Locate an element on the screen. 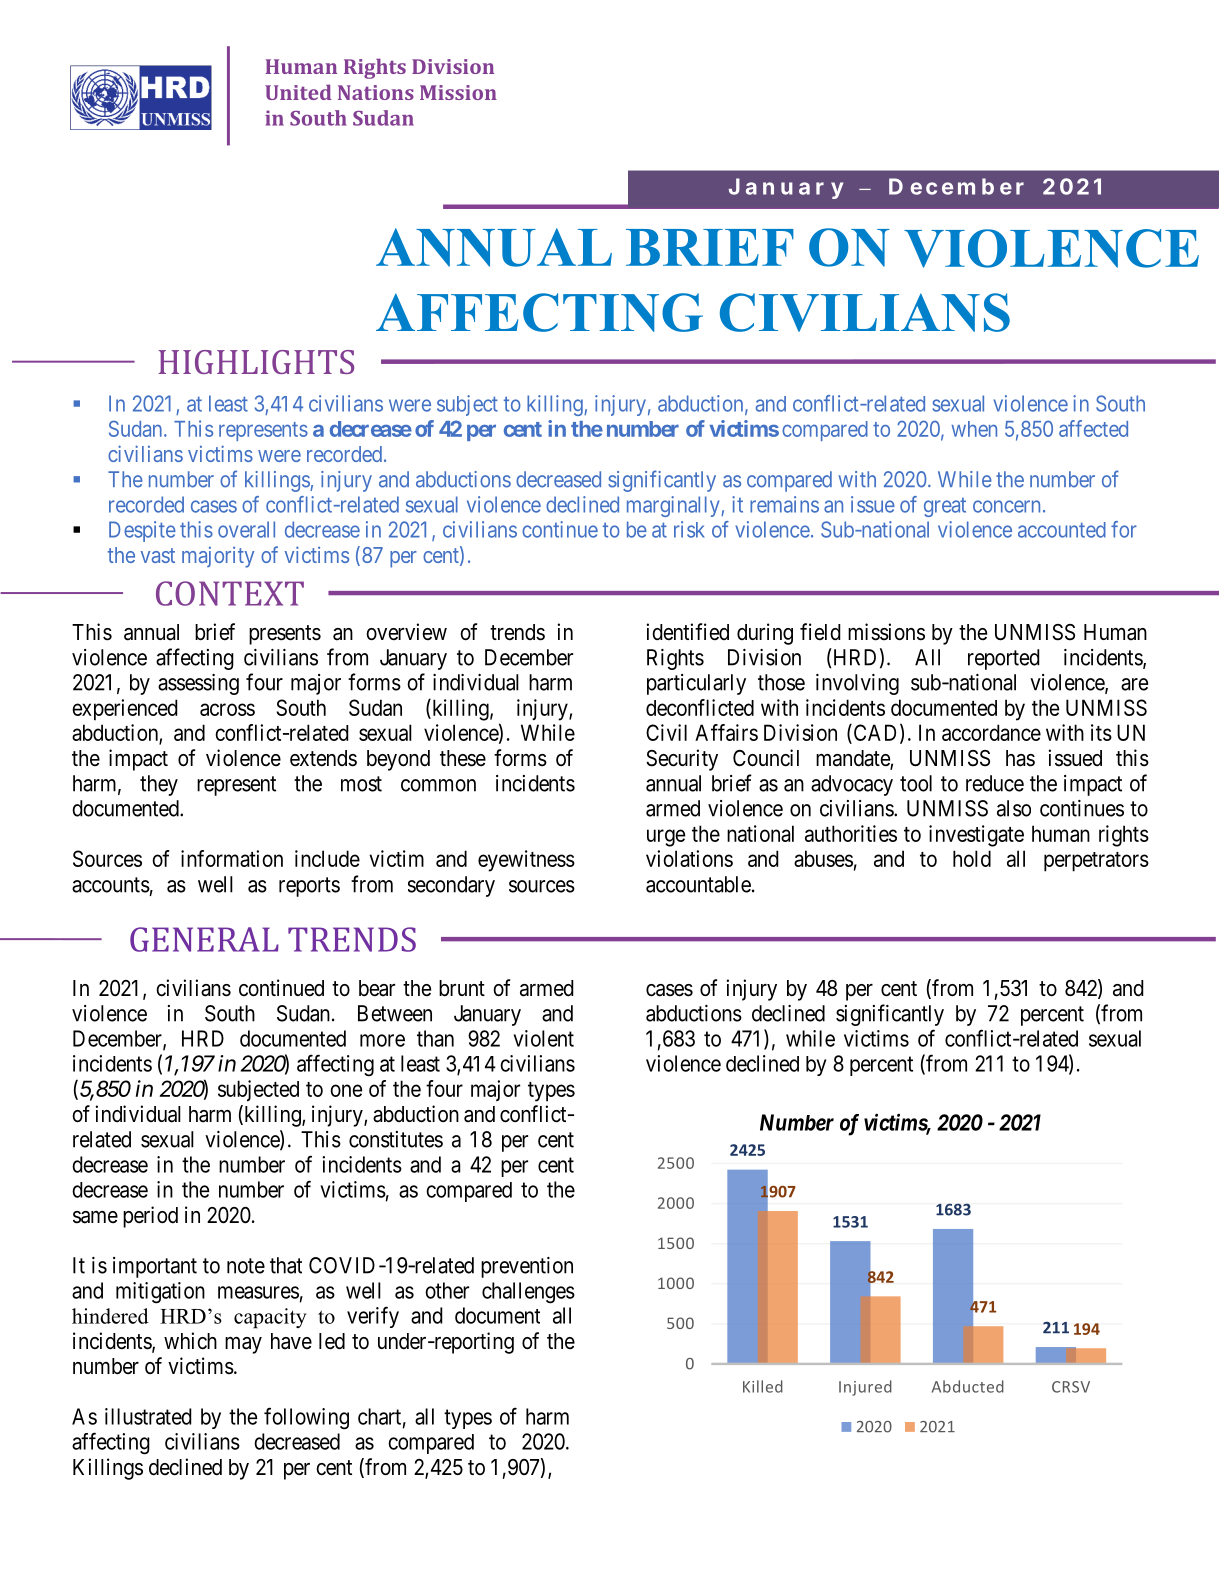 The height and width of the screenshot is (1578, 1219). may is located at coordinates (243, 1345).
